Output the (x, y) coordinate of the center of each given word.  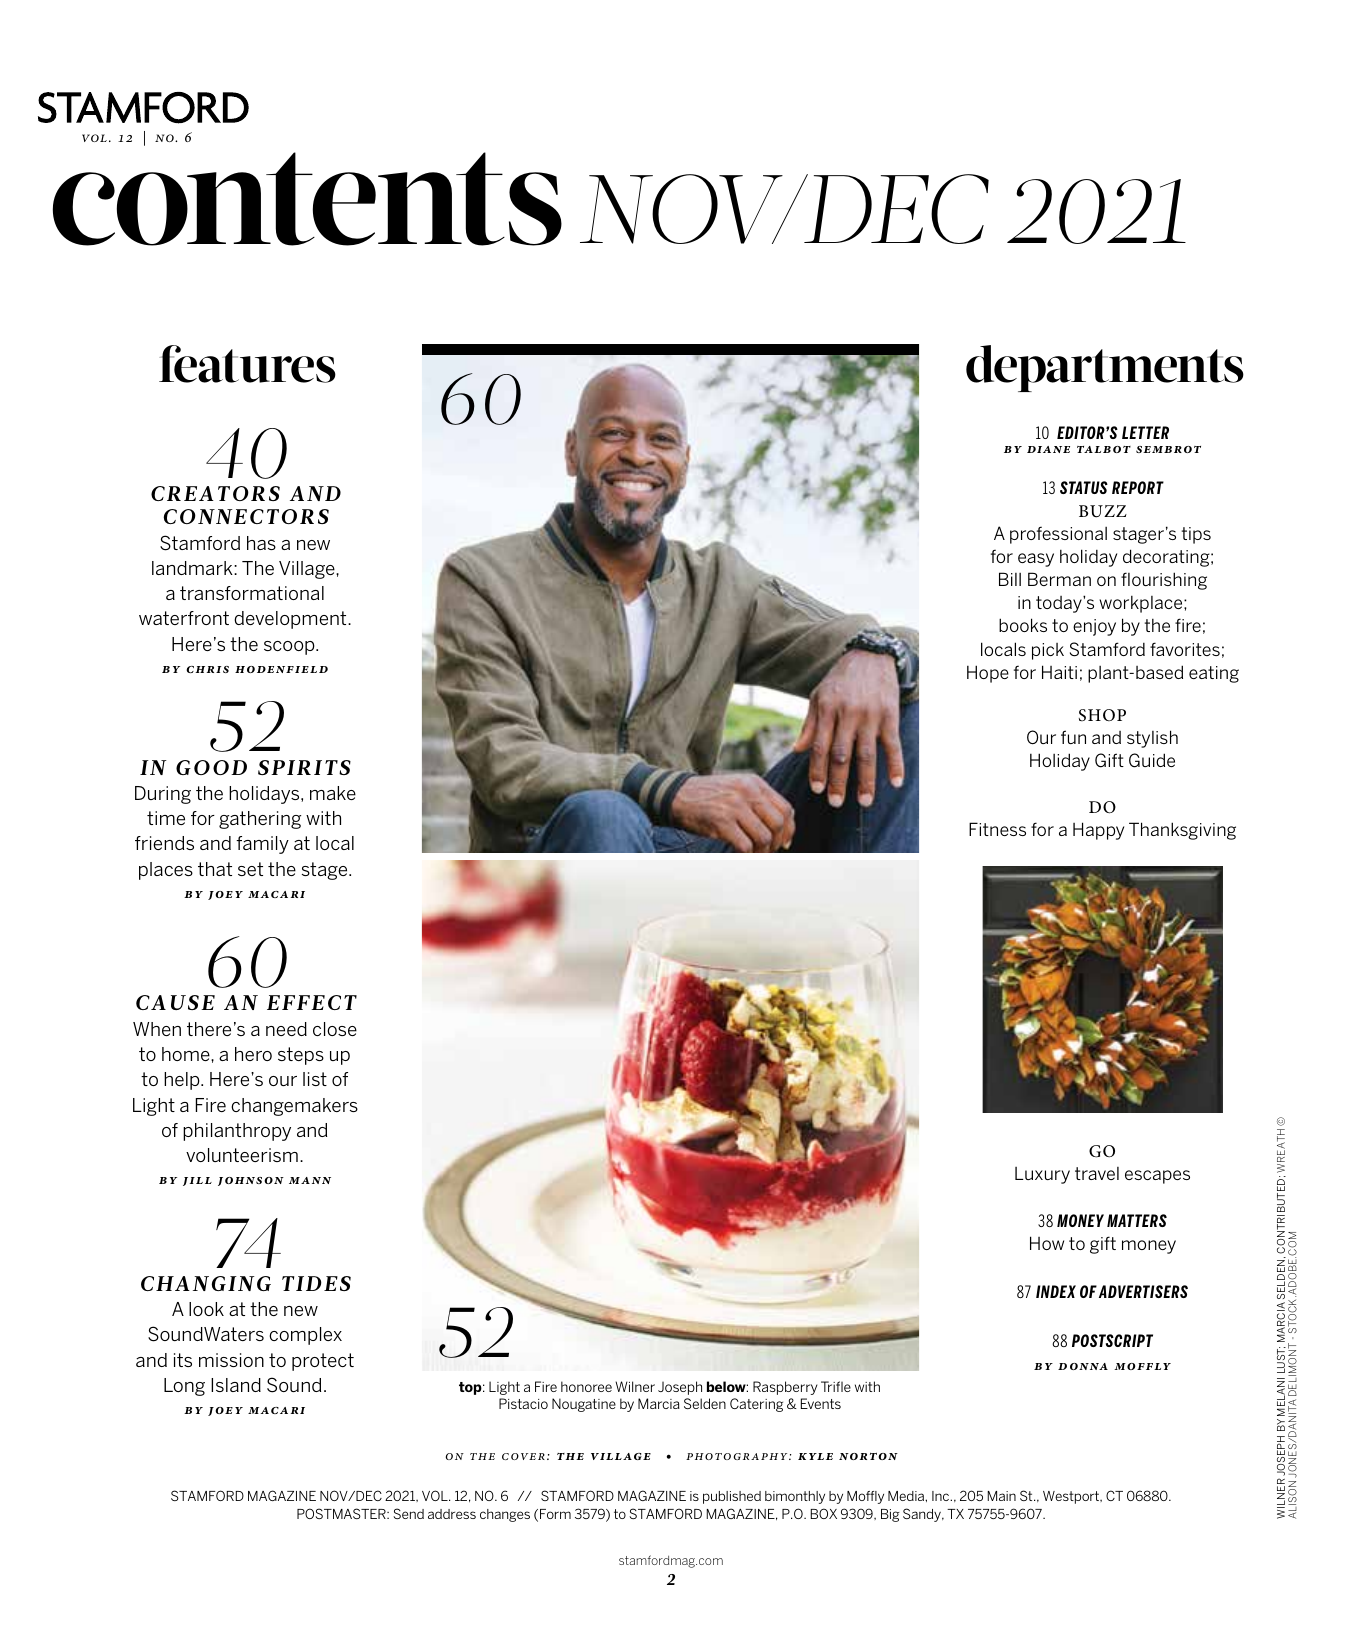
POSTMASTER (342, 1513)
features (247, 364)
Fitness (997, 829)
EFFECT (312, 1002)
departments (1105, 368)
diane (1048, 449)
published (732, 1497)
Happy (1098, 831)
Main (1001, 1496)
